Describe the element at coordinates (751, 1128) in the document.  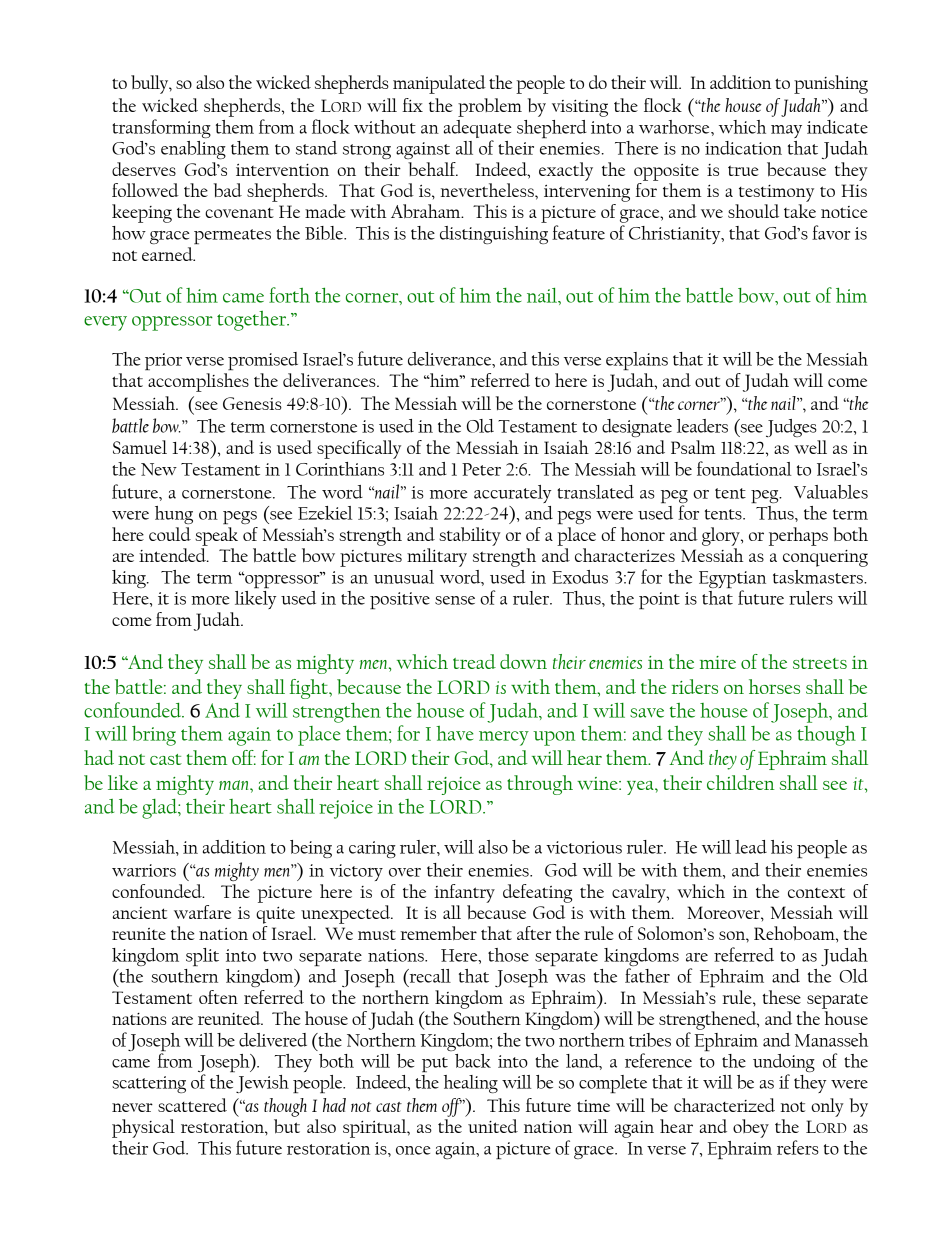
I see `obey` at that location.
